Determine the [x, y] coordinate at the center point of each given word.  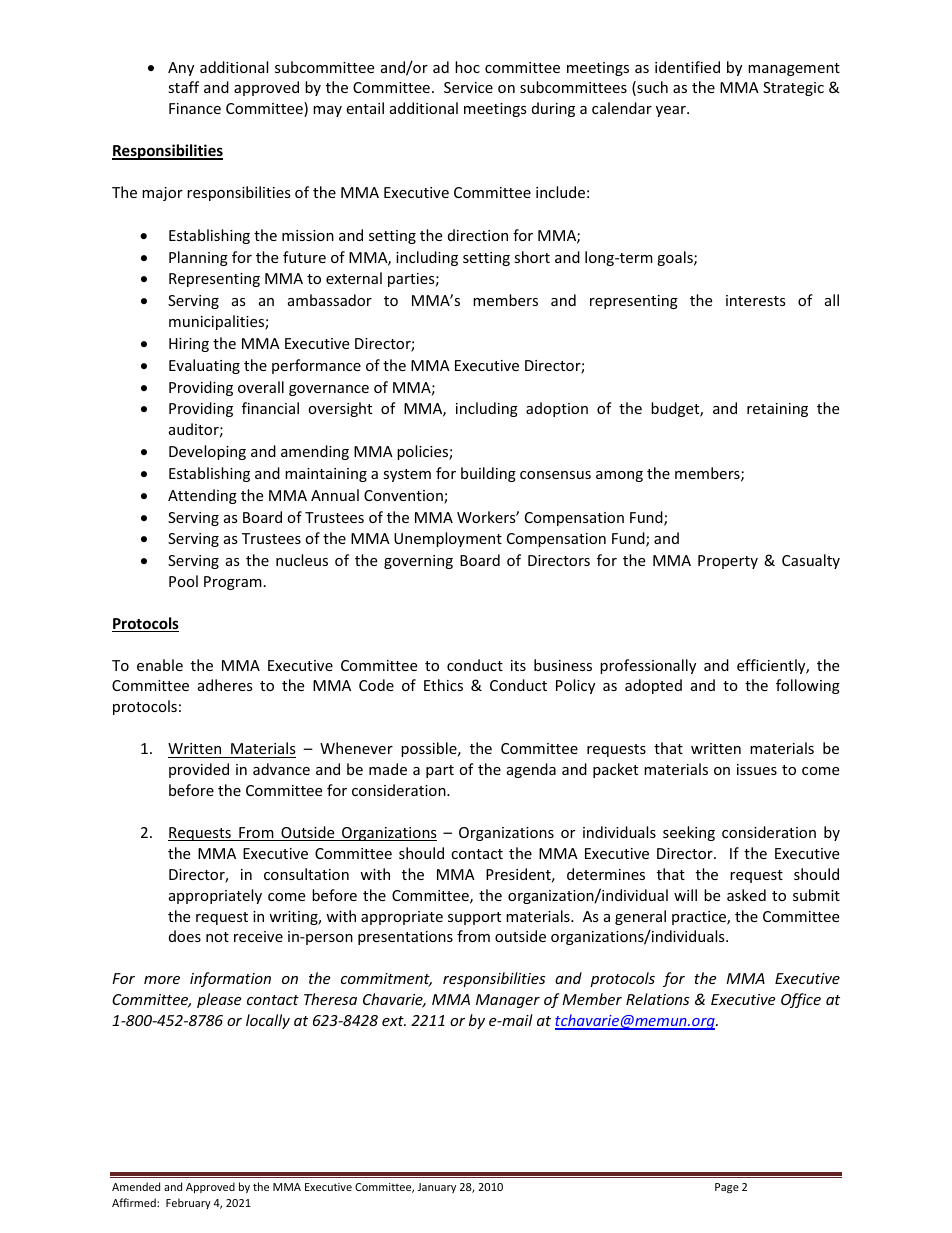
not [217, 937]
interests [756, 300]
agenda [531, 770]
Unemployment [448, 539]
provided [199, 770]
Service [468, 87]
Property [728, 562]
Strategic [793, 89]
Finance [195, 108]
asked [746, 895]
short [532, 257]
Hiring [189, 345]
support [474, 918]
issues [757, 769]
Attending [202, 496]
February [188, 1203]
